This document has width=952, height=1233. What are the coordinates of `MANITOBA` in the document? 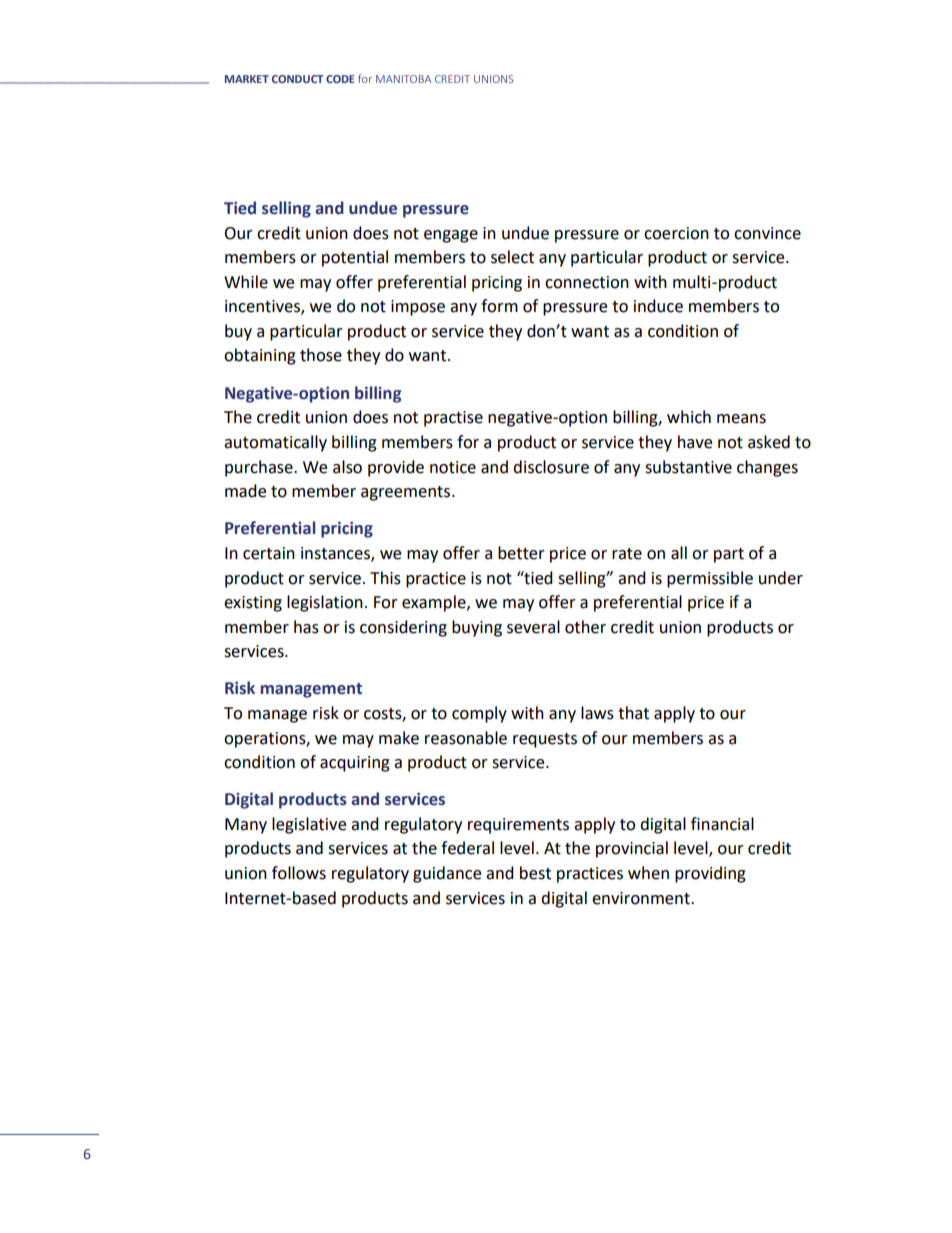 It's located at (403, 79).
